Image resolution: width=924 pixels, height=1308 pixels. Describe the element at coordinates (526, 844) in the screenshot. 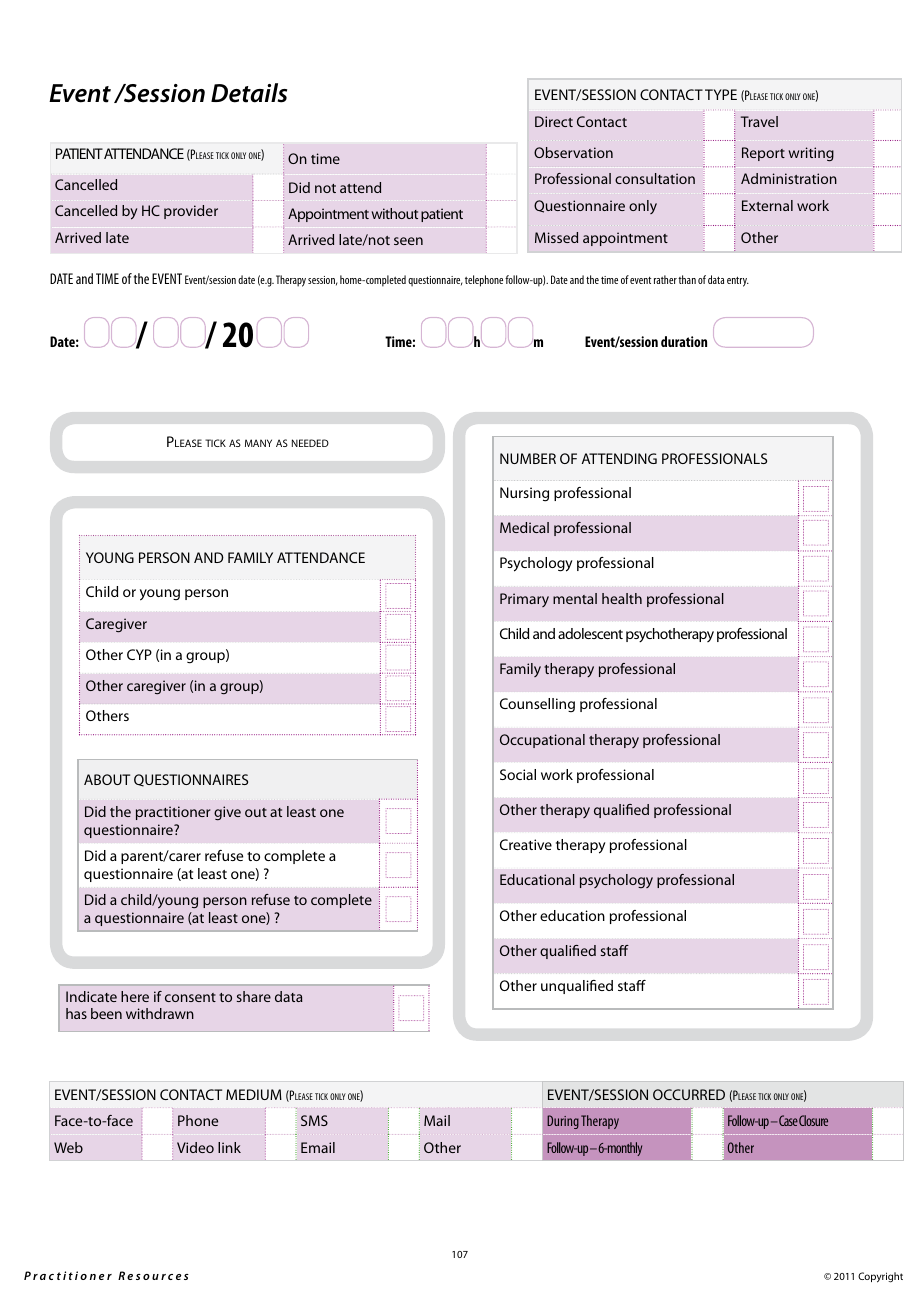

I see `Creative` at that location.
